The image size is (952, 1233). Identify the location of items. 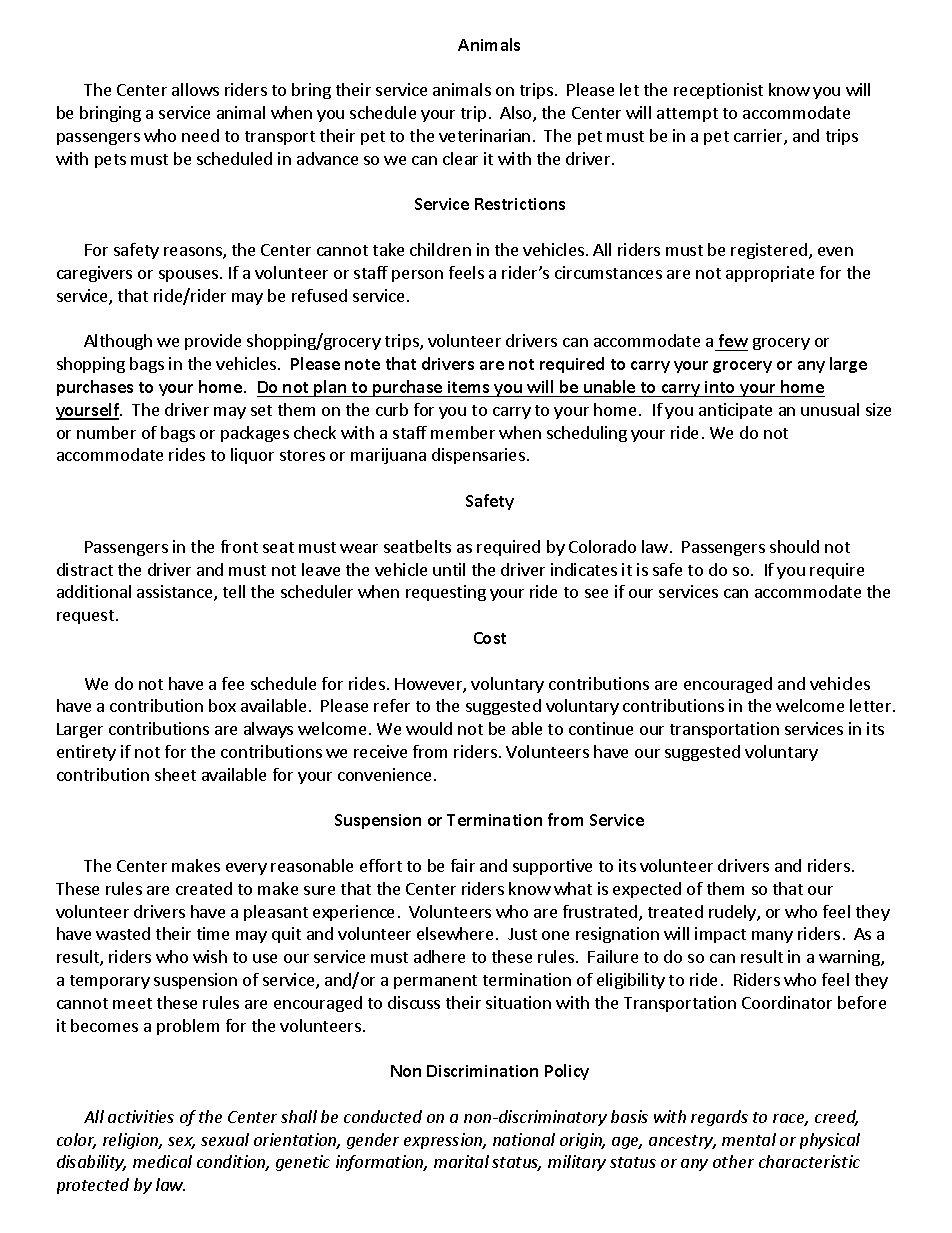
(468, 387).
